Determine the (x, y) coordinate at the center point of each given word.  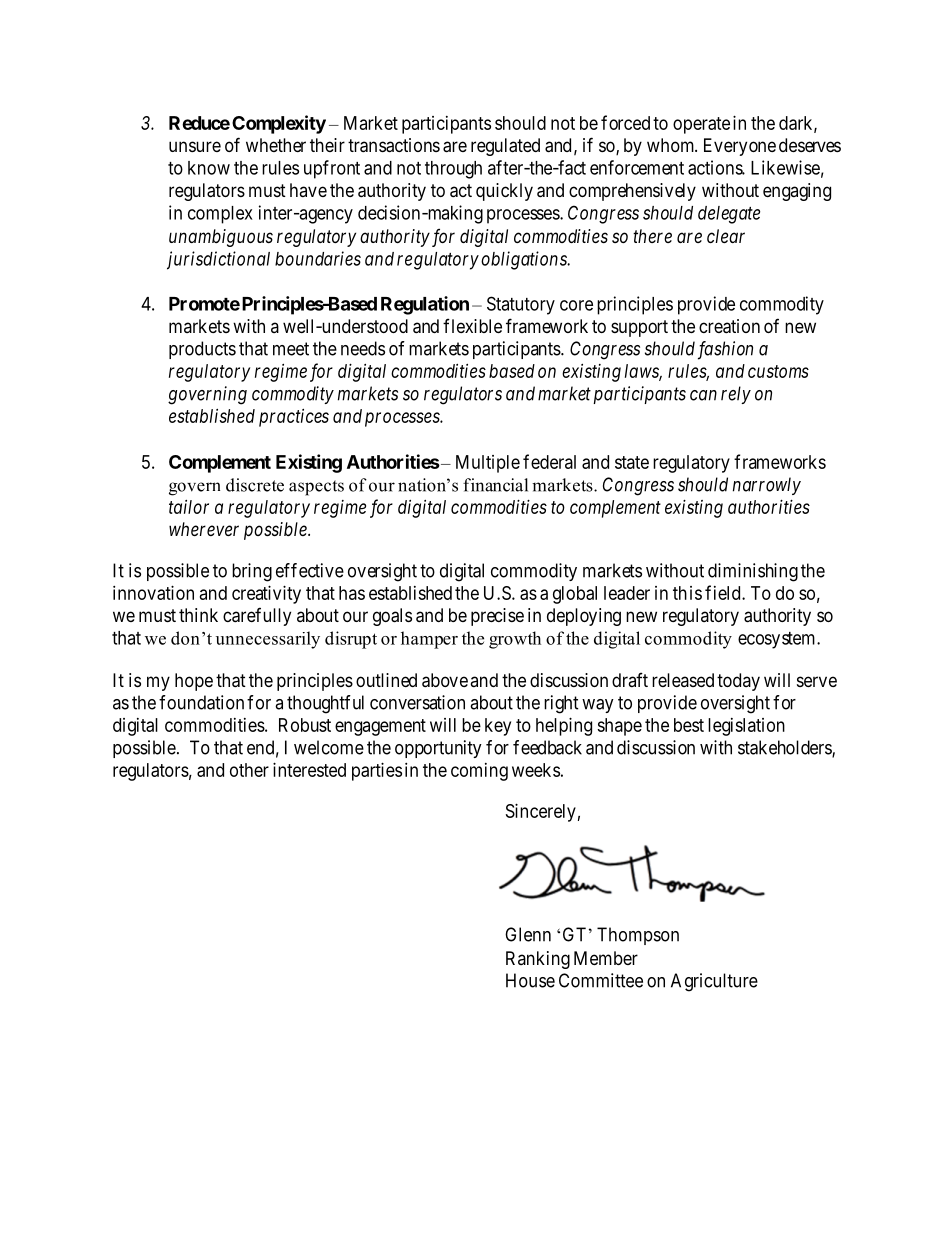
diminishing (753, 572)
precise (497, 617)
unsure (195, 146)
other (249, 770)
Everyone (740, 147)
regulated (505, 147)
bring (252, 572)
